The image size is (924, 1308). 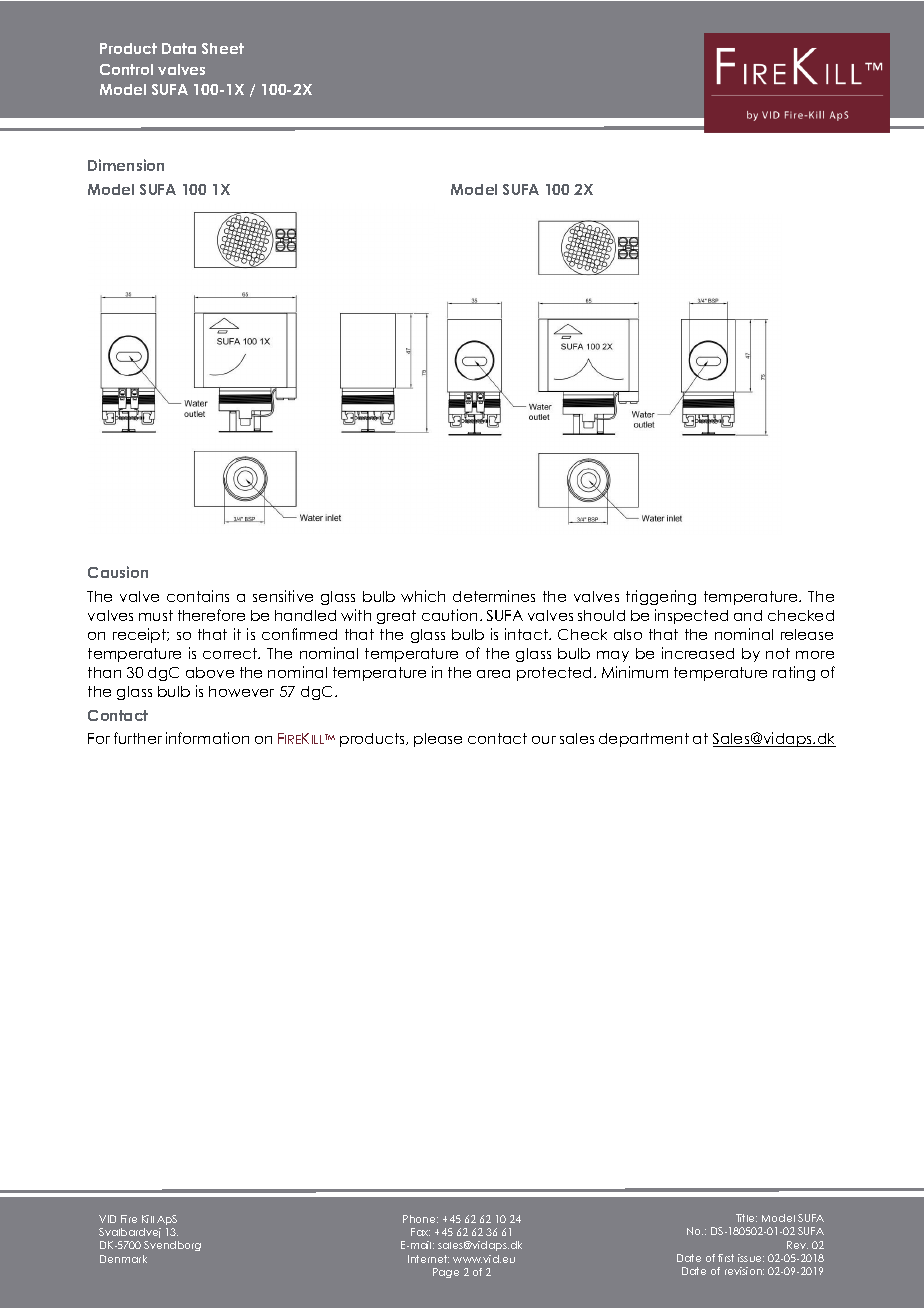 What do you see at coordinates (126, 165) in the screenshot?
I see `Dimension` at bounding box center [126, 165].
